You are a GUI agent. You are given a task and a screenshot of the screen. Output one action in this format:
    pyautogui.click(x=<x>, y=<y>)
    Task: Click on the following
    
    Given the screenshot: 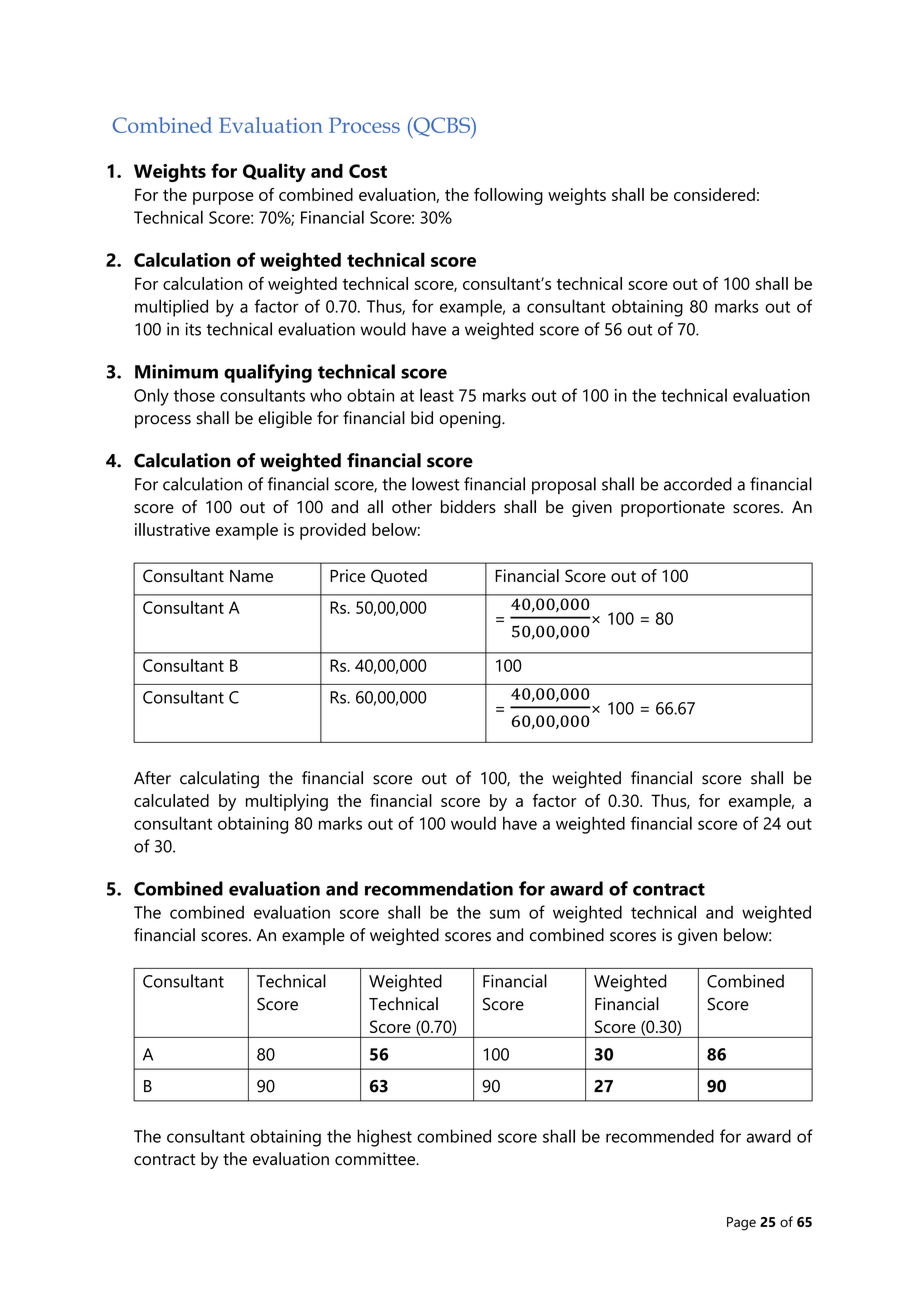 What is the action you would take?
    pyautogui.click(x=508, y=196)
